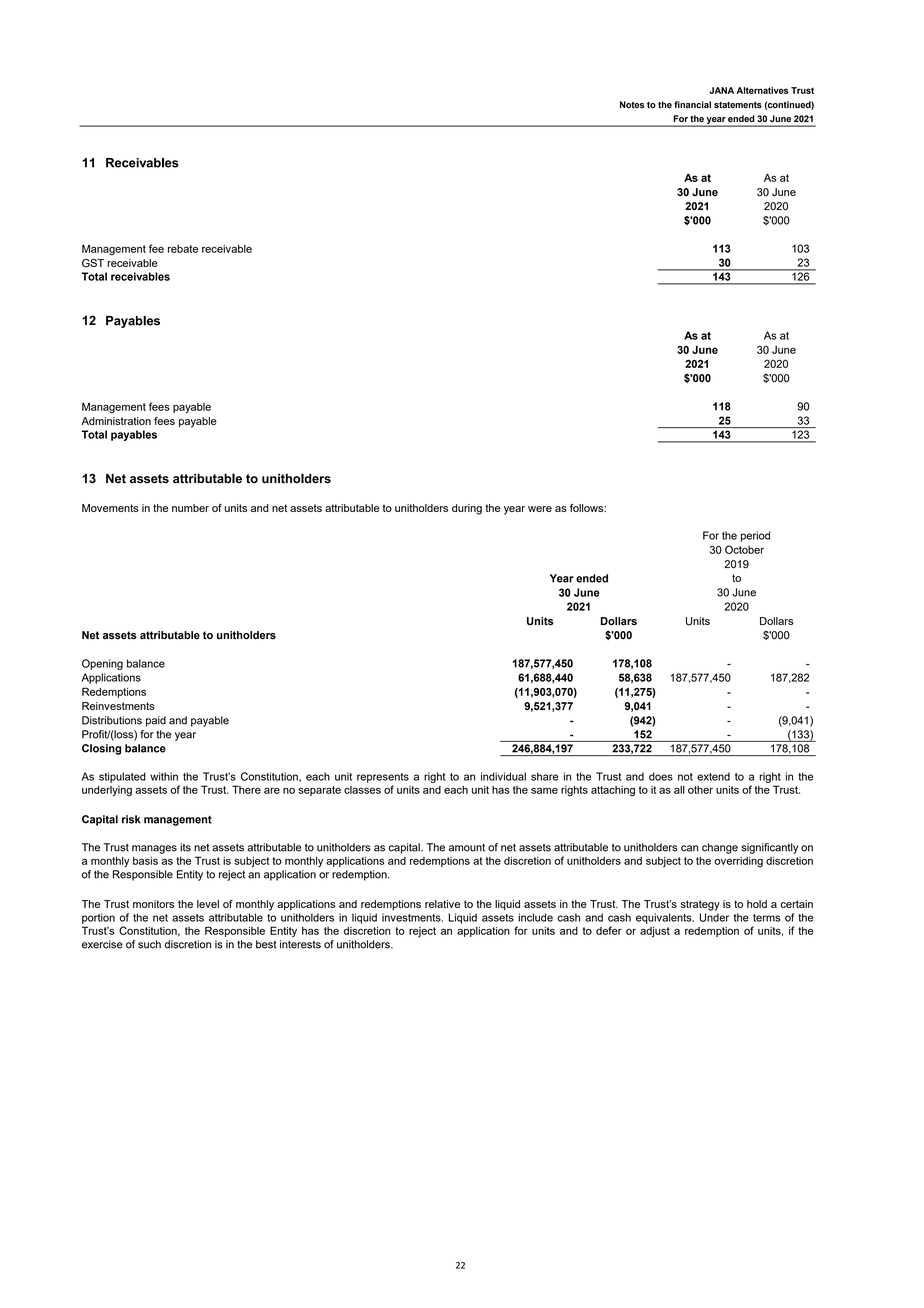 The image size is (924, 1308). Describe the element at coordinates (744, 549) in the screenshot. I see `October` at that location.
